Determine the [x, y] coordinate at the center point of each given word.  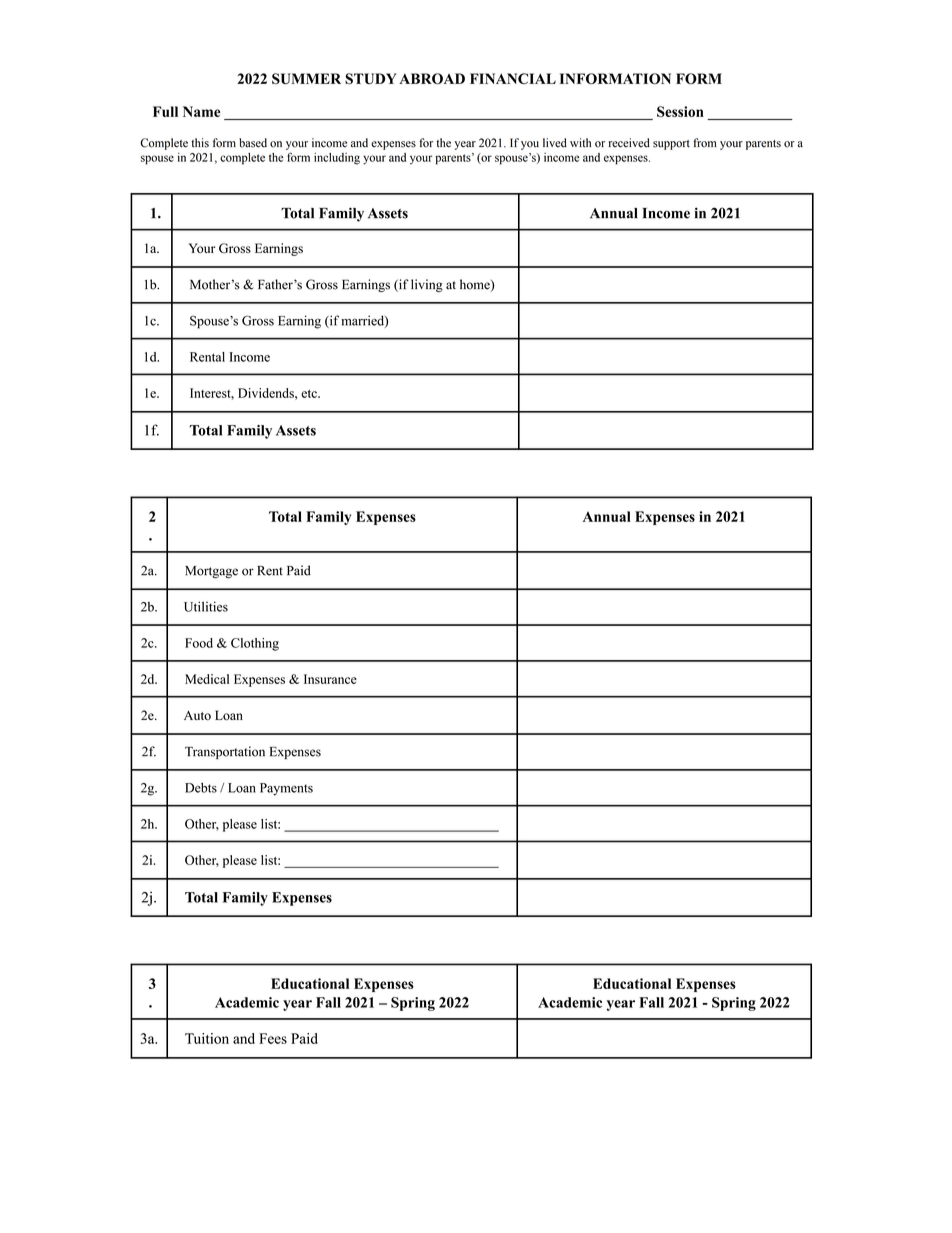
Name [202, 111]
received [629, 143]
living [427, 285]
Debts [201, 787]
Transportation [225, 752]
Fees [273, 1038]
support [671, 145]
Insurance [330, 679]
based [253, 143]
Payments [286, 789]
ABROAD [432, 78]
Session [680, 111]
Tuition [207, 1038]
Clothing [255, 644]
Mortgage [211, 572]
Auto [197, 716]
